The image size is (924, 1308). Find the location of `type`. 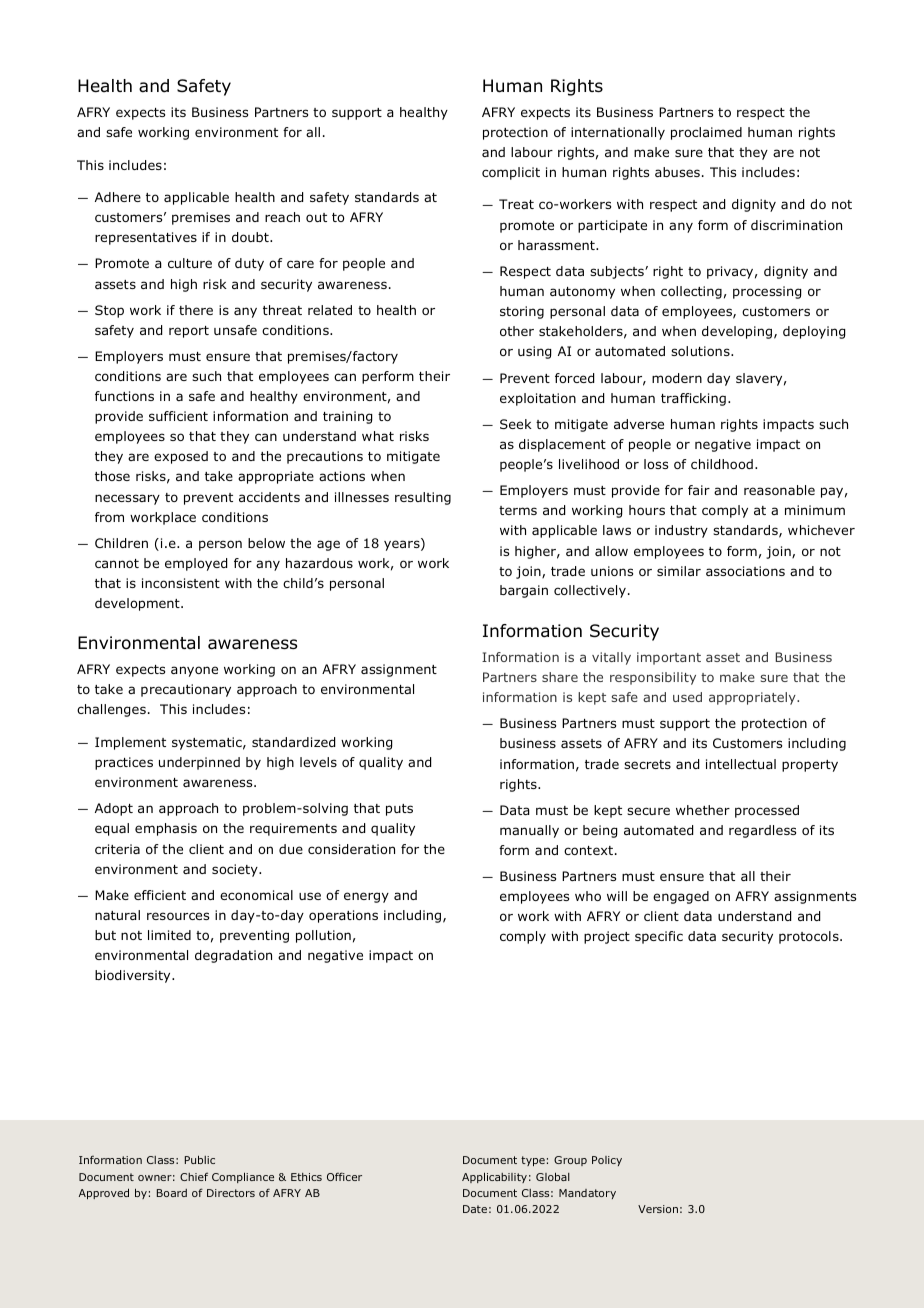

type is located at coordinates (533, 1161).
